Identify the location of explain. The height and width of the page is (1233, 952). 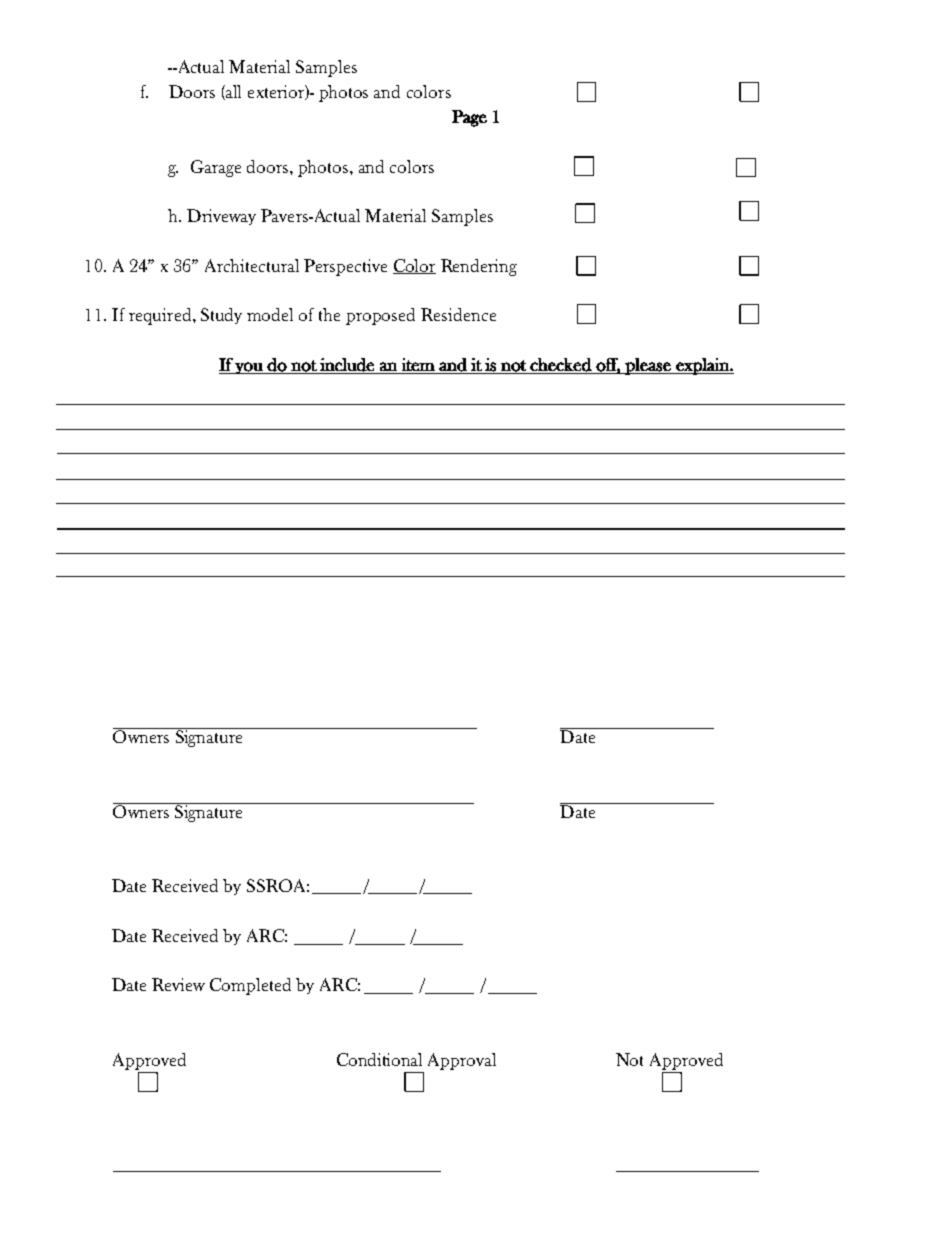
(702, 366).
